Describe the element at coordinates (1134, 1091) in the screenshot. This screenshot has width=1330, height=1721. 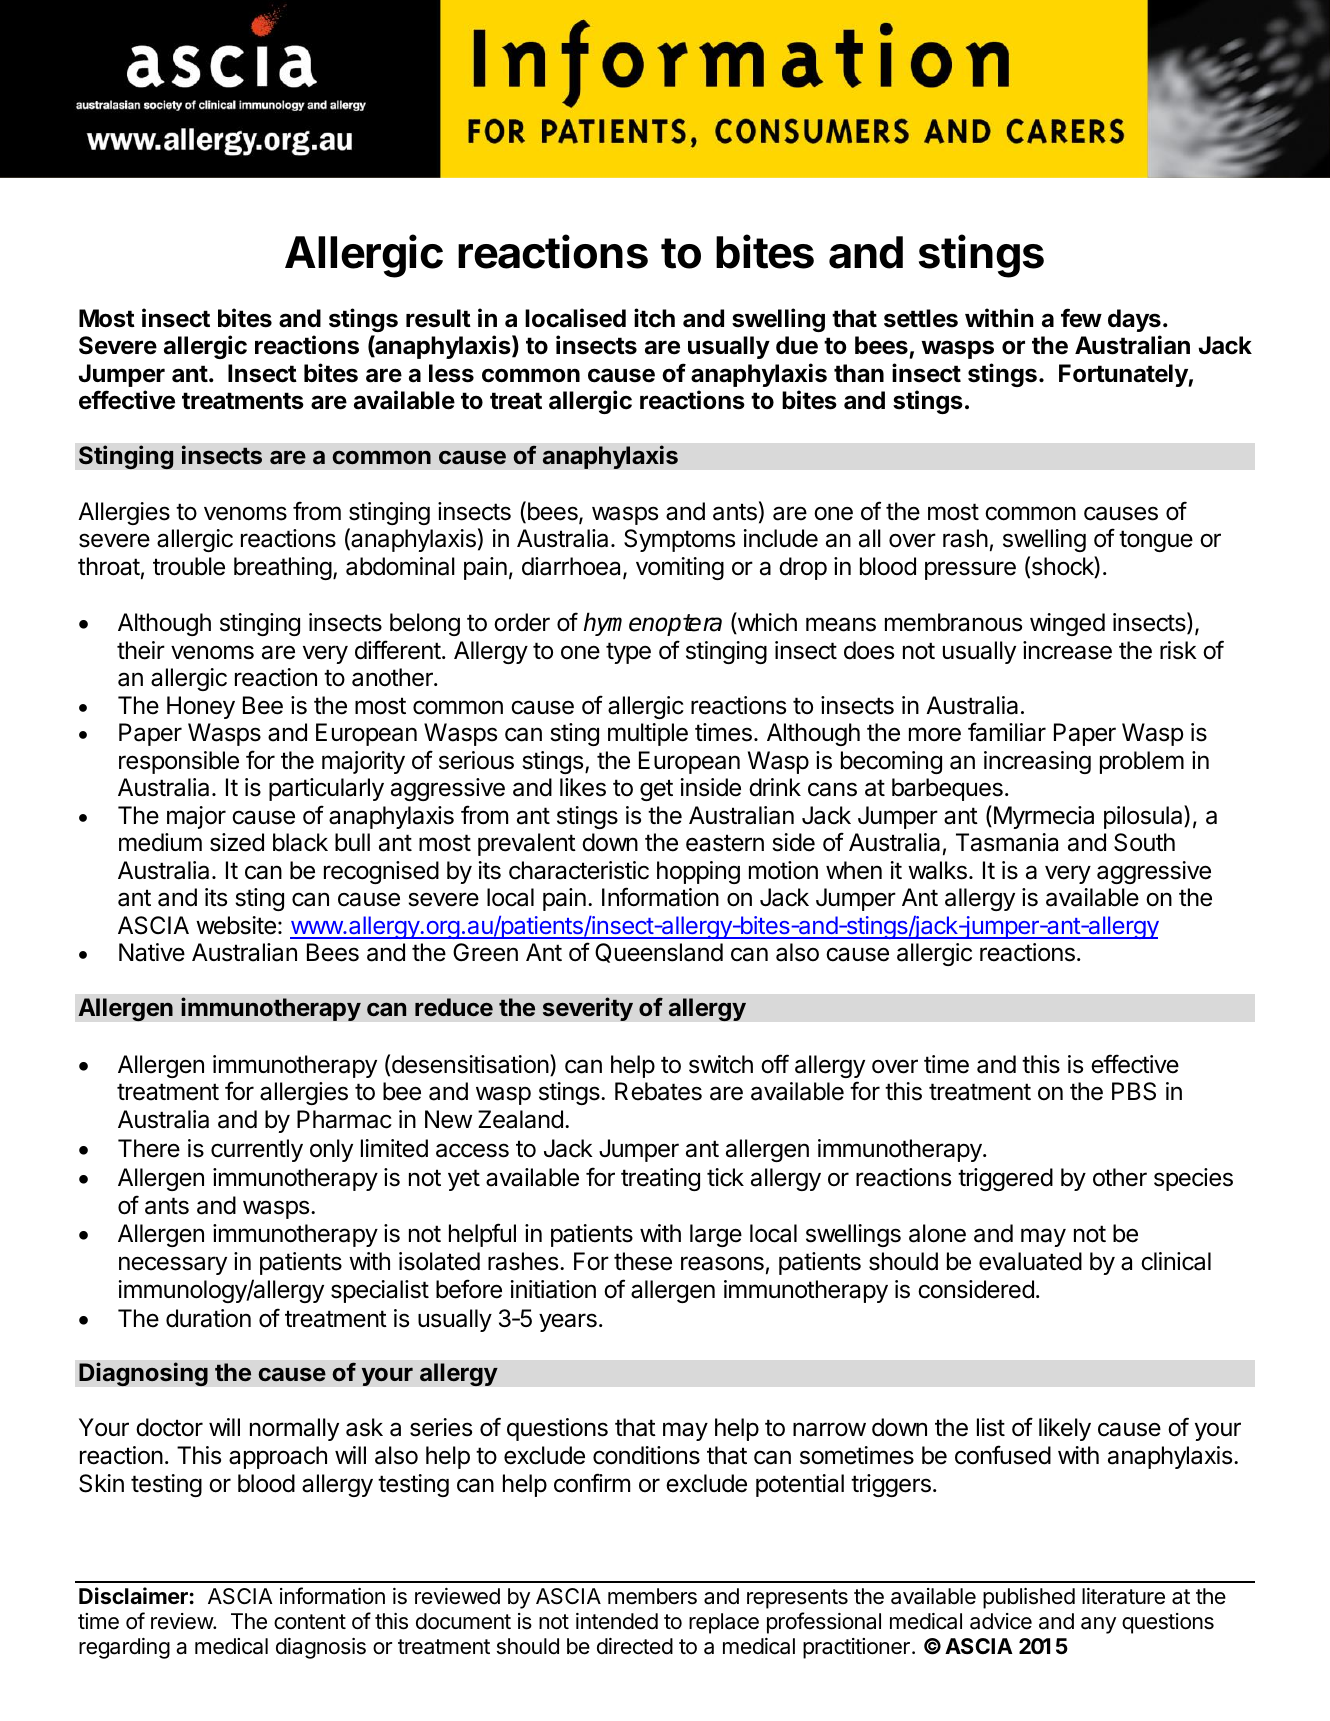
I see `PBS` at that location.
